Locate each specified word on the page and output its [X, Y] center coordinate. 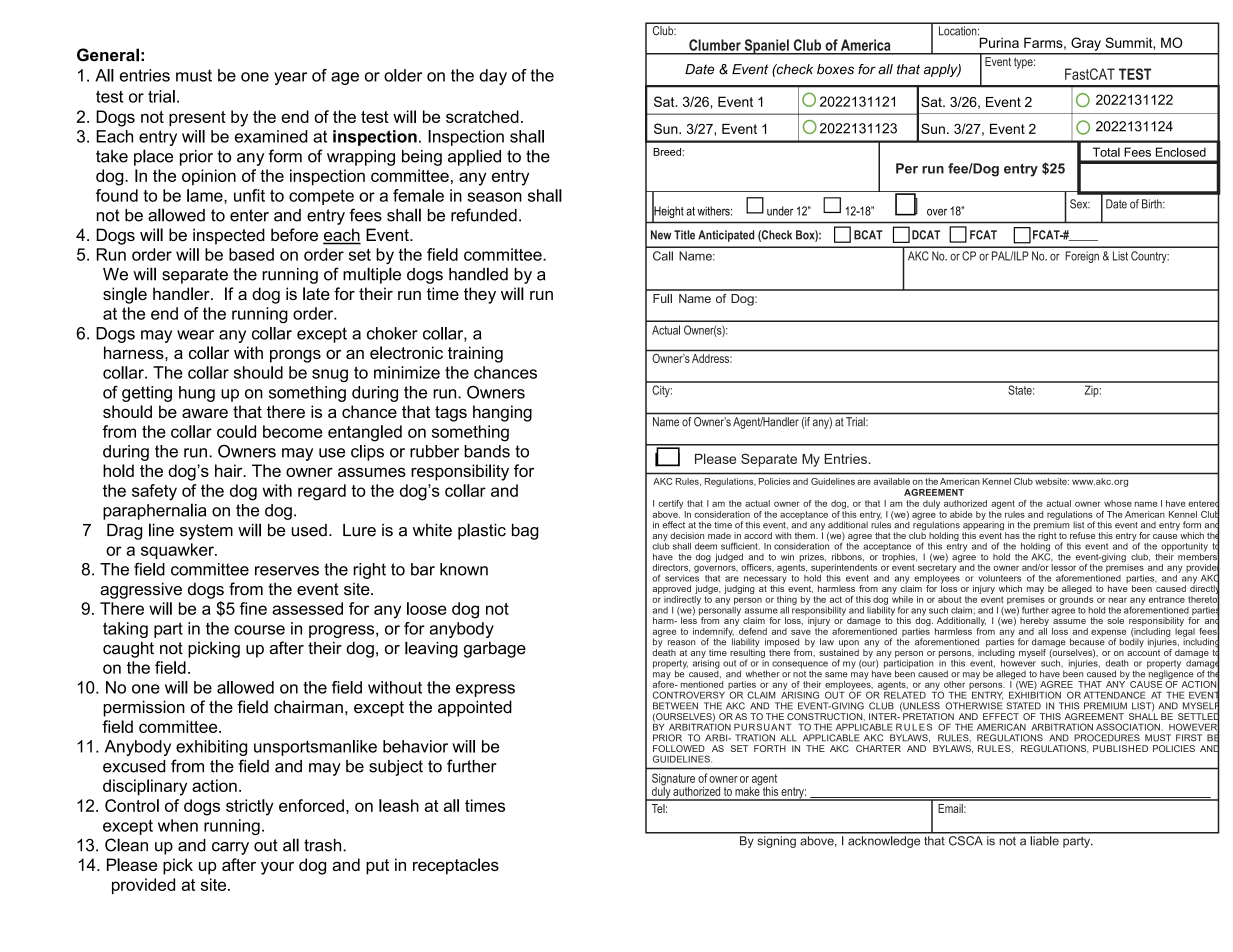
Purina [998, 41]
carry [230, 848]
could [236, 431]
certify [670, 504]
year [290, 78]
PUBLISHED [1120, 748]
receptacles [456, 866]
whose [1118, 503]
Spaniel [766, 47]
